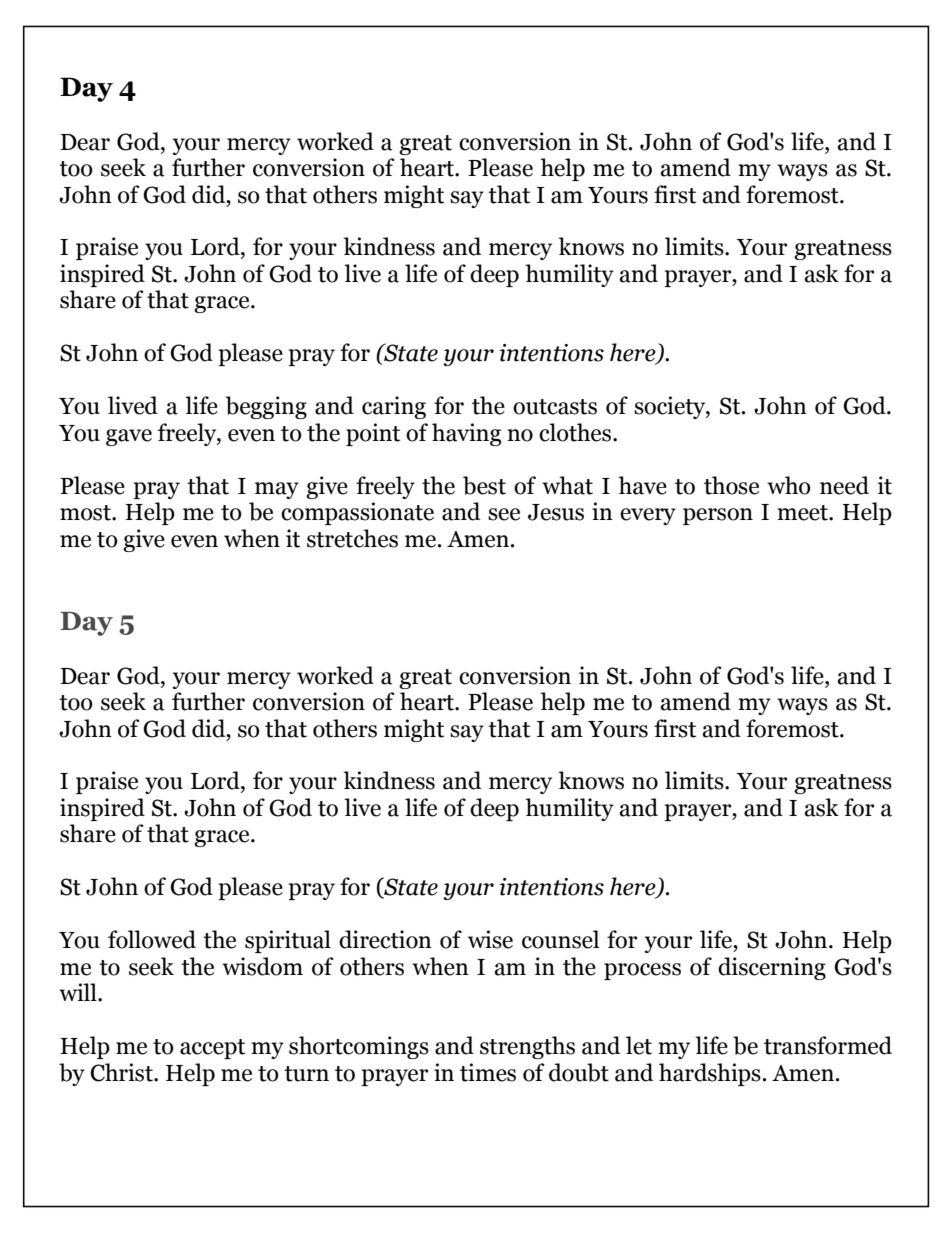 Image resolution: width=952 pixels, height=1233 pixels. I want to click on gave, so click(129, 437).
